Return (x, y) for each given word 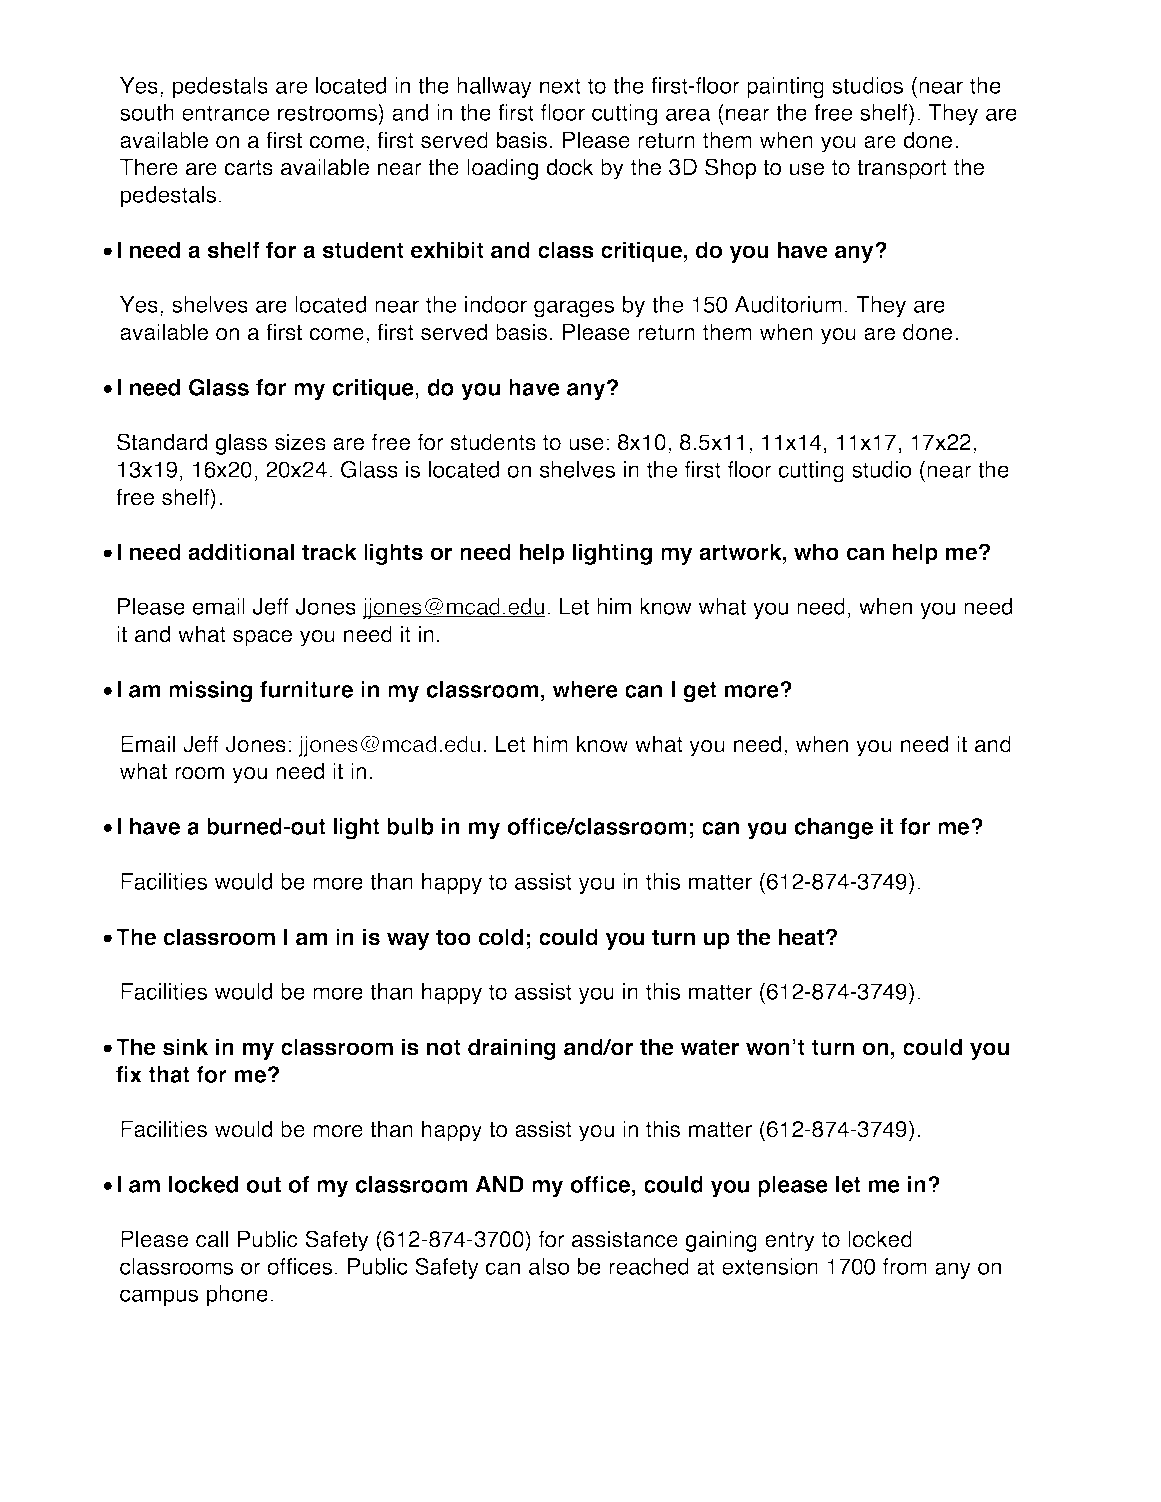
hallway (494, 87)
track (329, 552)
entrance (225, 113)
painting (785, 88)
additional (241, 552)
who (816, 552)
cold (501, 937)
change (834, 829)
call (212, 1239)
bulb (410, 826)
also (549, 1266)
